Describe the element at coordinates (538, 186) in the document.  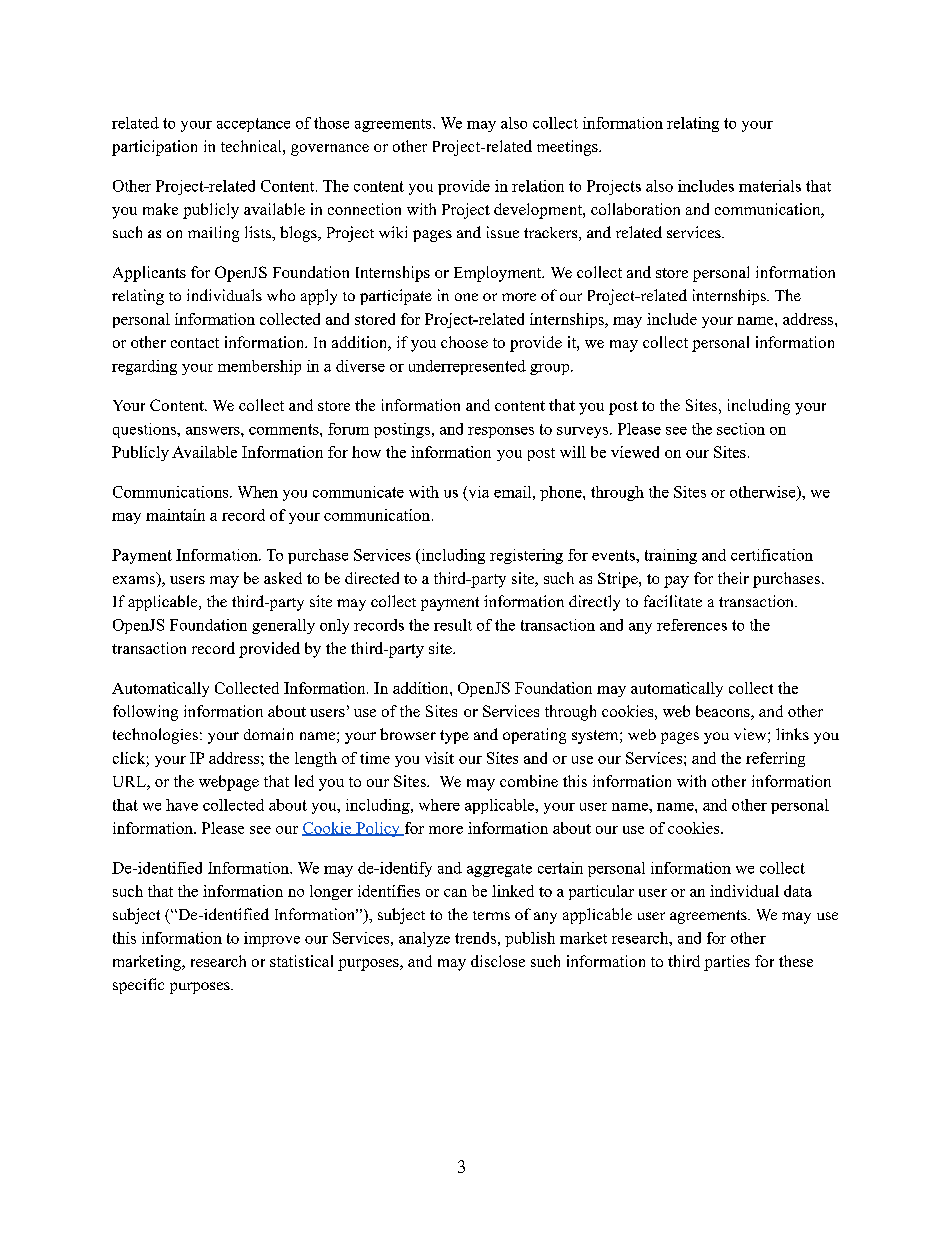
I see `relation` at that location.
